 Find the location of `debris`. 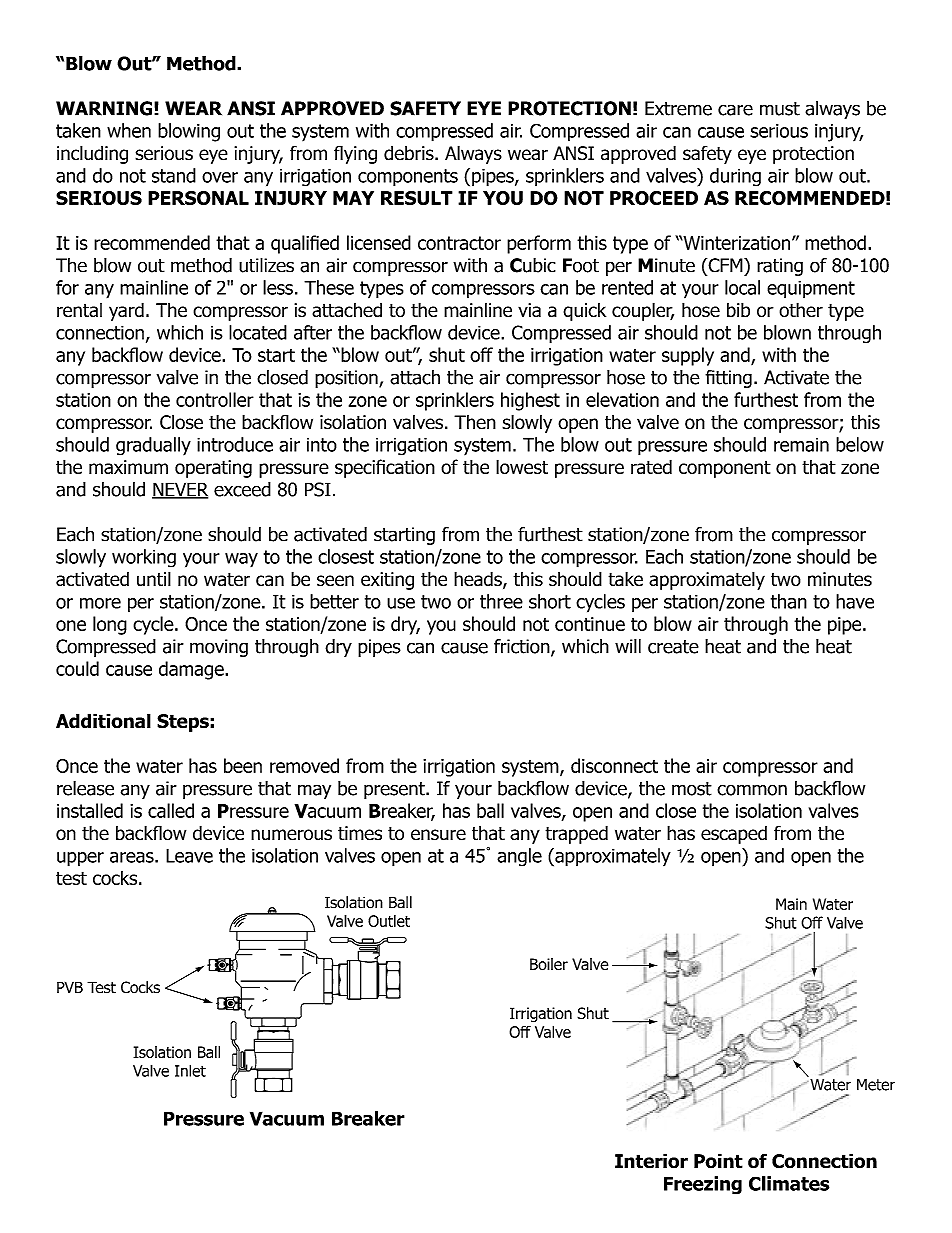

debris is located at coordinates (410, 153).
